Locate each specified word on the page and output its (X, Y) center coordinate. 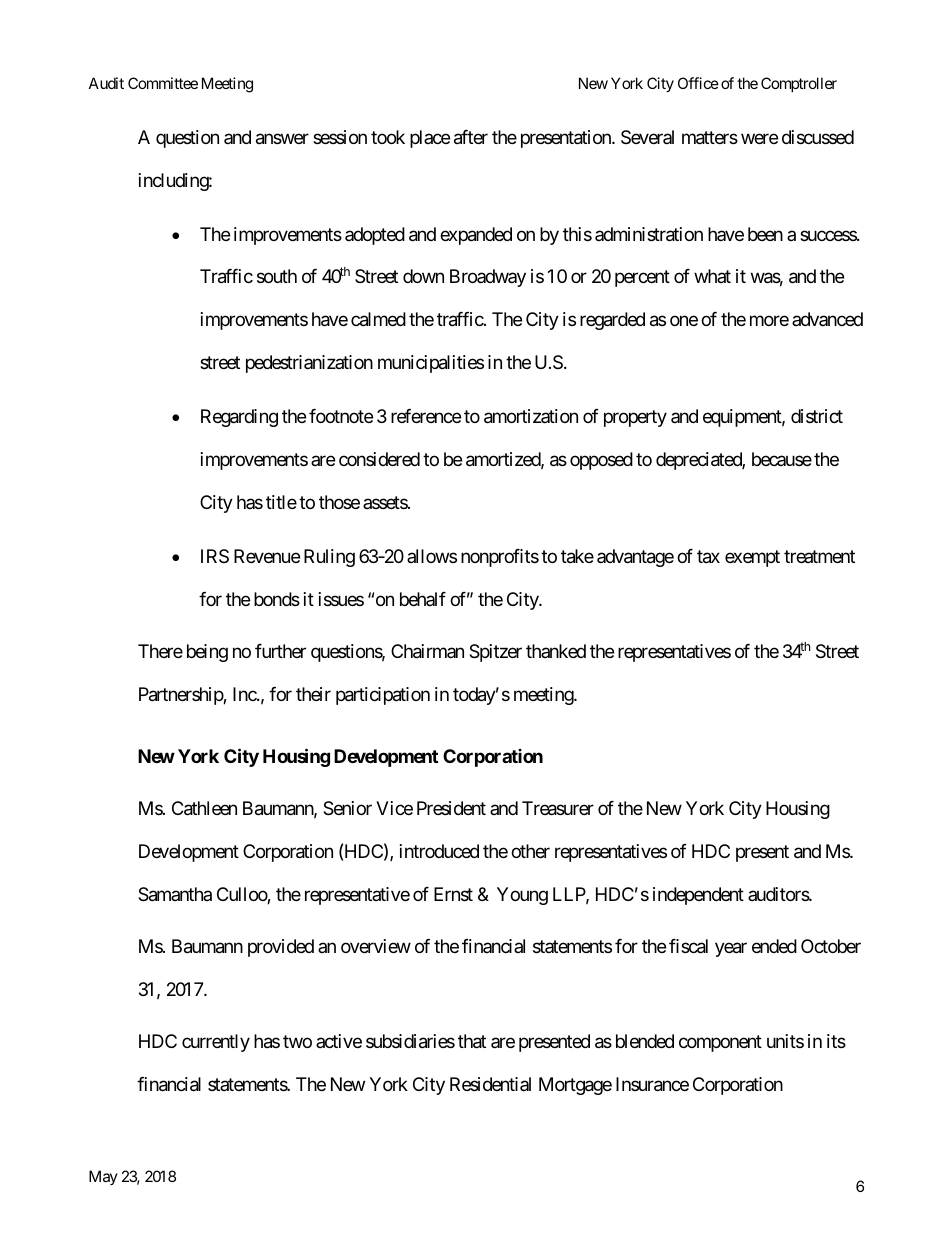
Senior (347, 808)
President (451, 808)
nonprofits (500, 558)
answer (282, 139)
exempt (752, 558)
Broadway (488, 278)
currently (216, 1043)
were (759, 138)
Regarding (239, 418)
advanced (827, 319)
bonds (277, 599)
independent (698, 896)
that (472, 1041)
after (471, 137)
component (720, 1044)
